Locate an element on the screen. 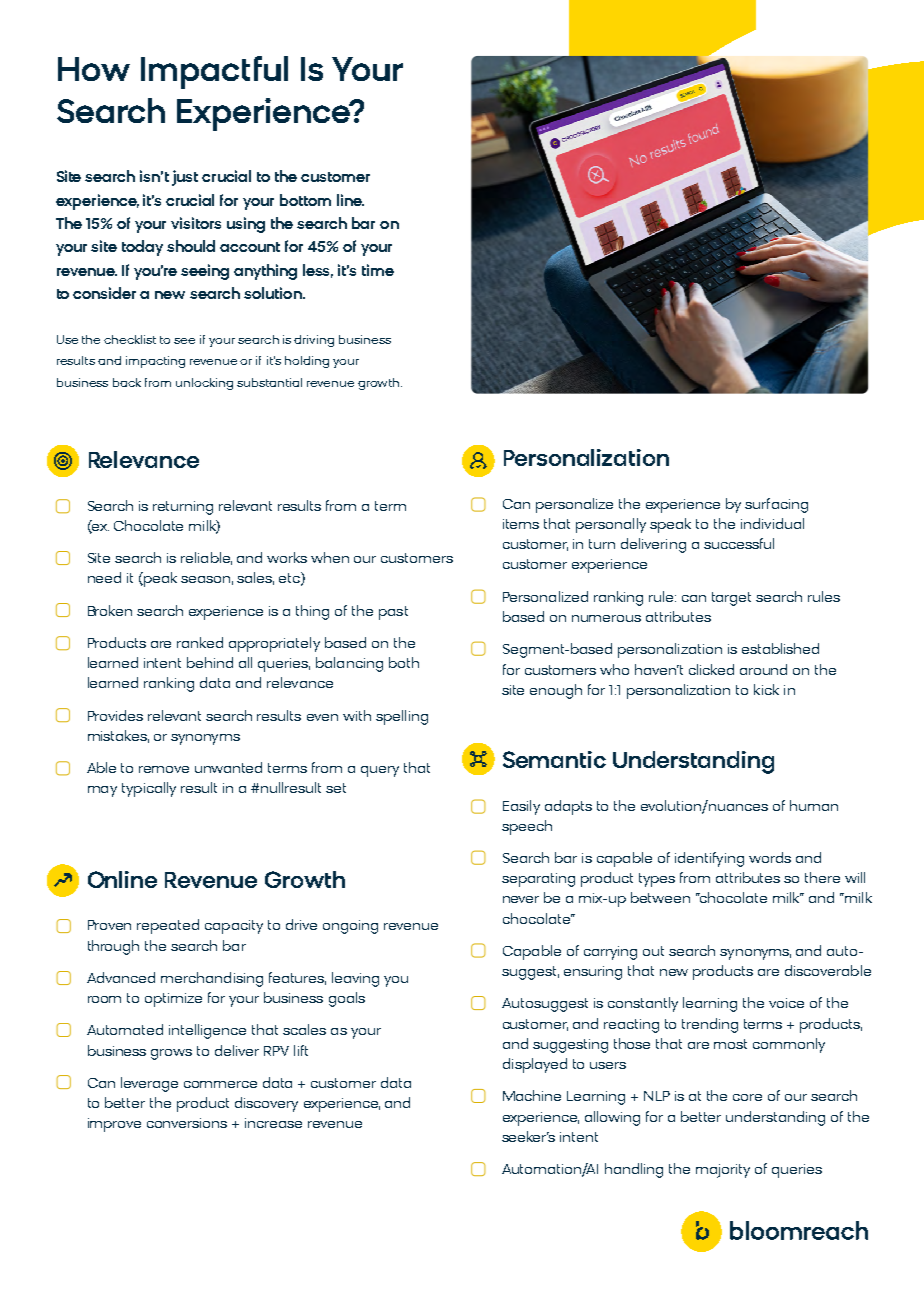 The image size is (924, 1308). bottom is located at coordinates (305, 200).
